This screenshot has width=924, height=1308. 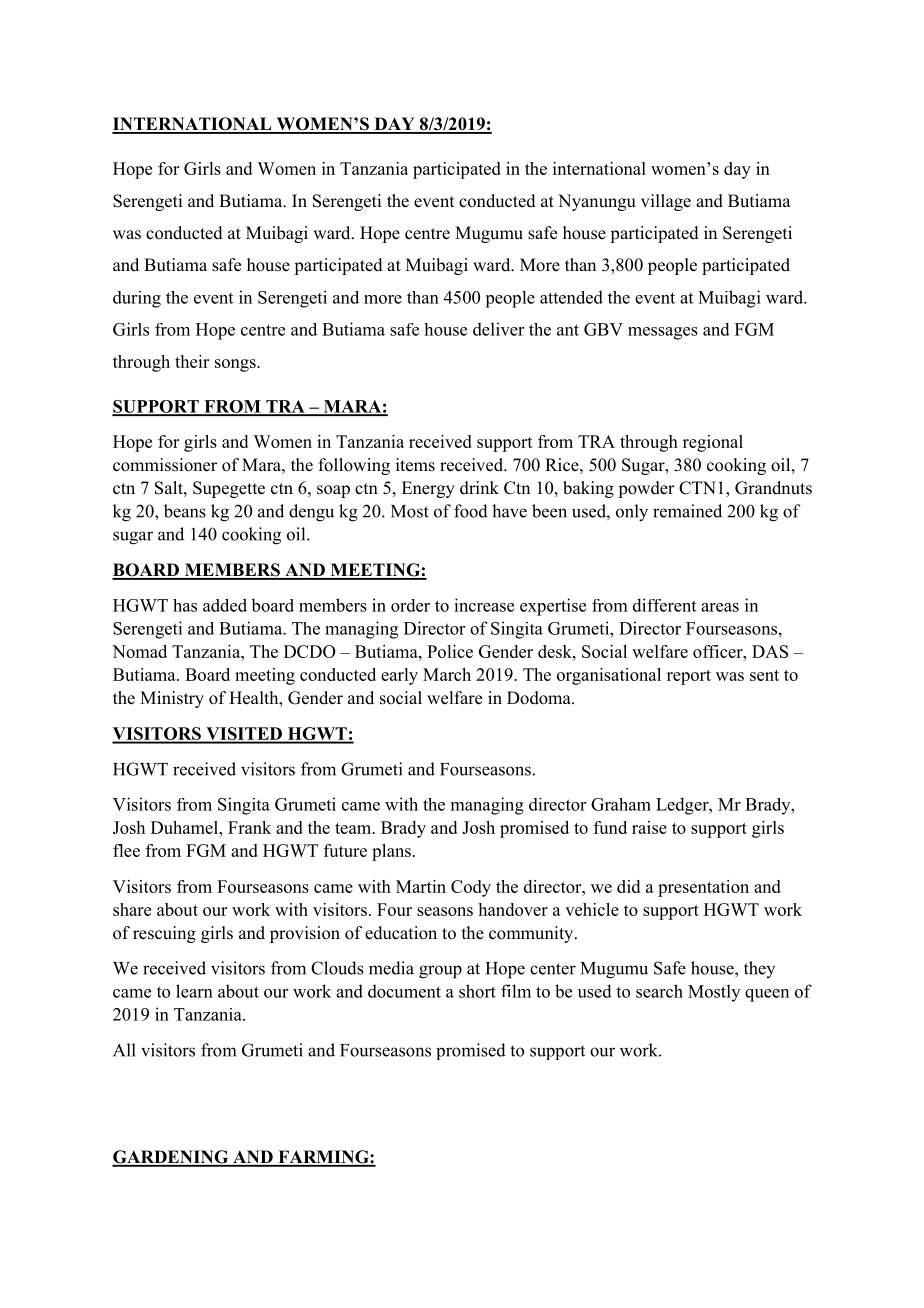 I want to click on deliver, so click(x=498, y=329).
